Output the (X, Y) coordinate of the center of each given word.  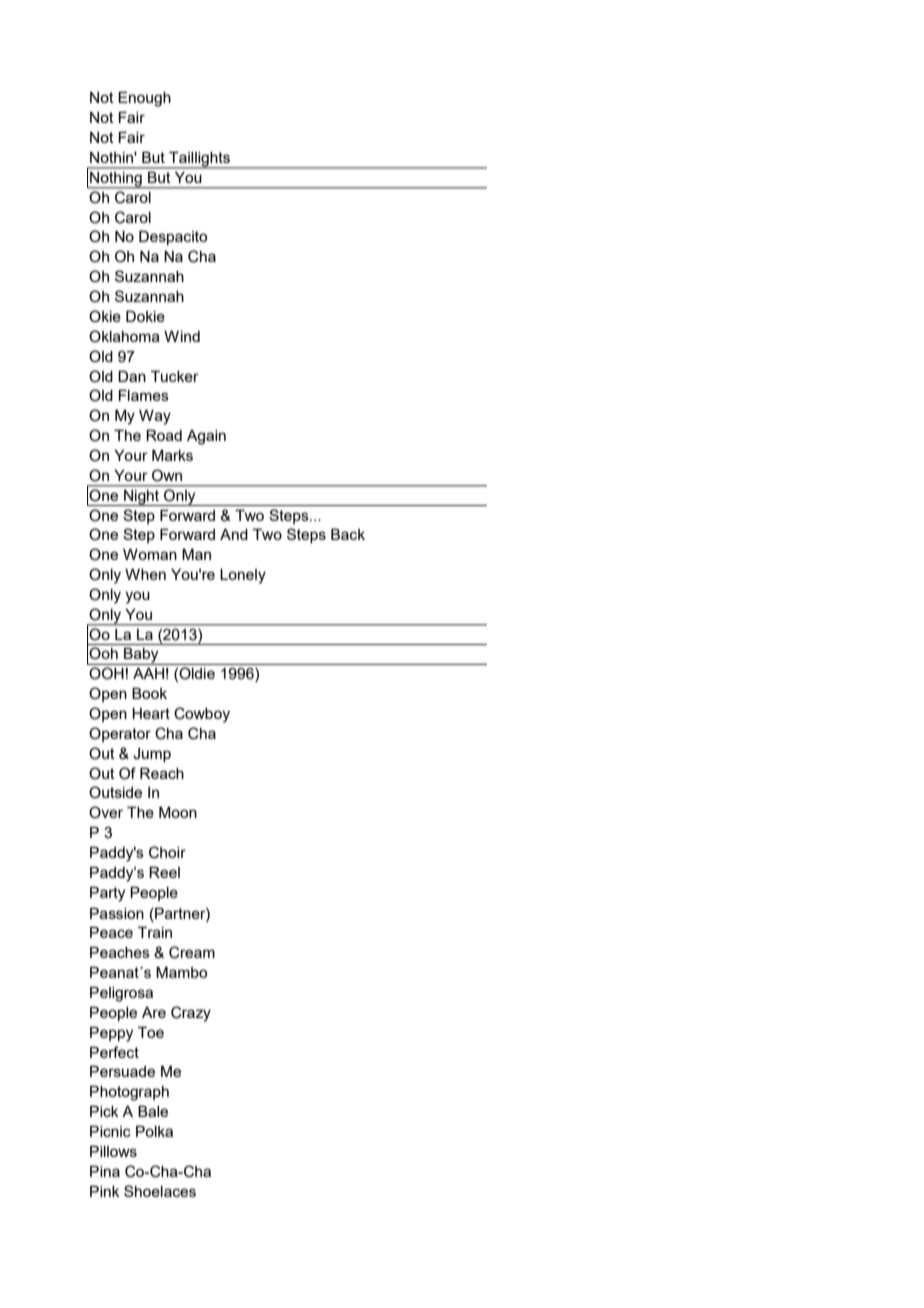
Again (206, 437)
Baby (141, 656)
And (234, 534)
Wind (182, 336)
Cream (192, 952)
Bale (153, 1111)
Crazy (191, 1014)
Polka (154, 1131)
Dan (132, 376)
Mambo (181, 972)
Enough (144, 99)
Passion (117, 913)
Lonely (243, 576)
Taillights (199, 160)
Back (348, 534)
